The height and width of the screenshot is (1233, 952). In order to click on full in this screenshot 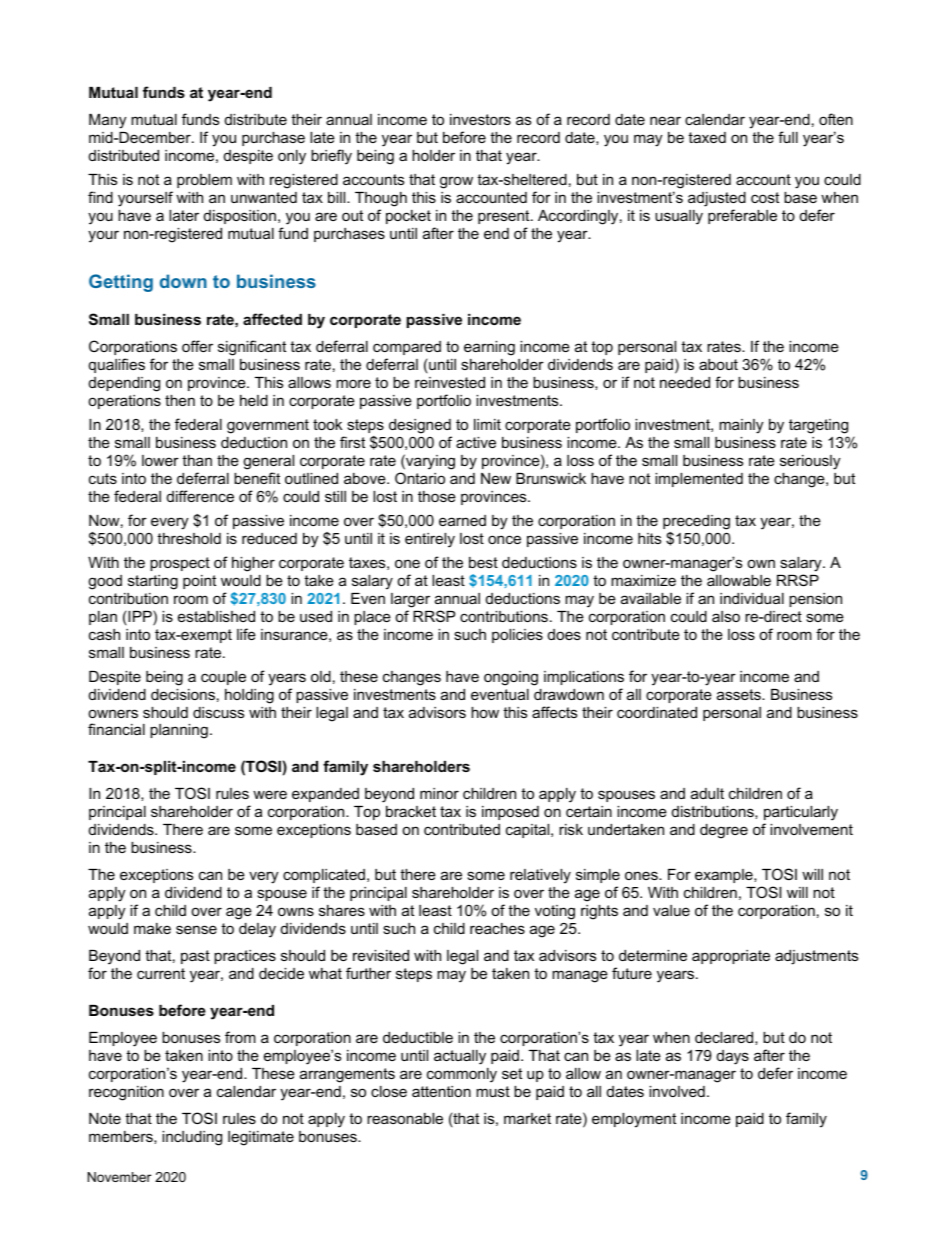, I will do `click(788, 137)`.
